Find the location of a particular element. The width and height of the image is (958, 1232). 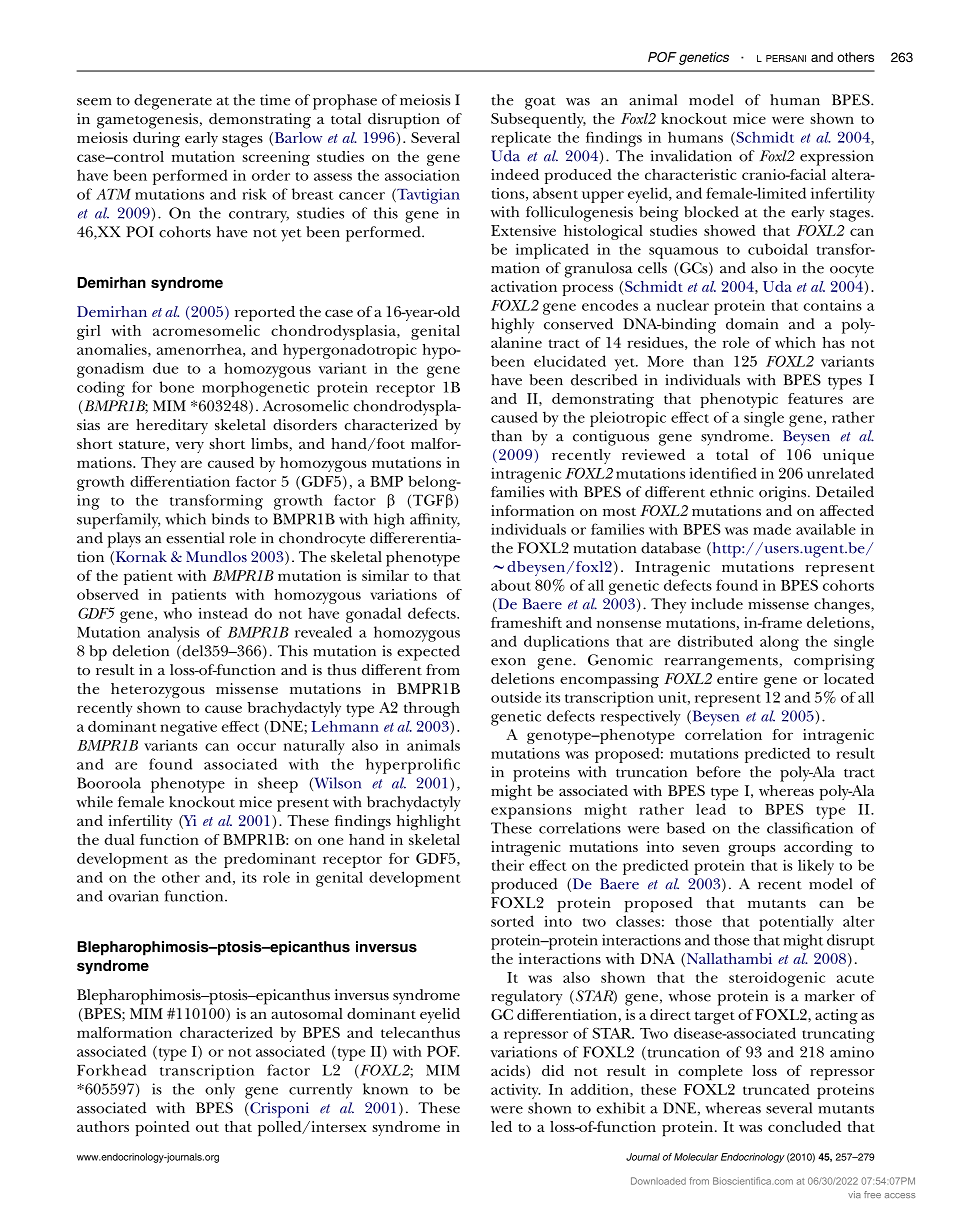

according is located at coordinates (818, 848).
